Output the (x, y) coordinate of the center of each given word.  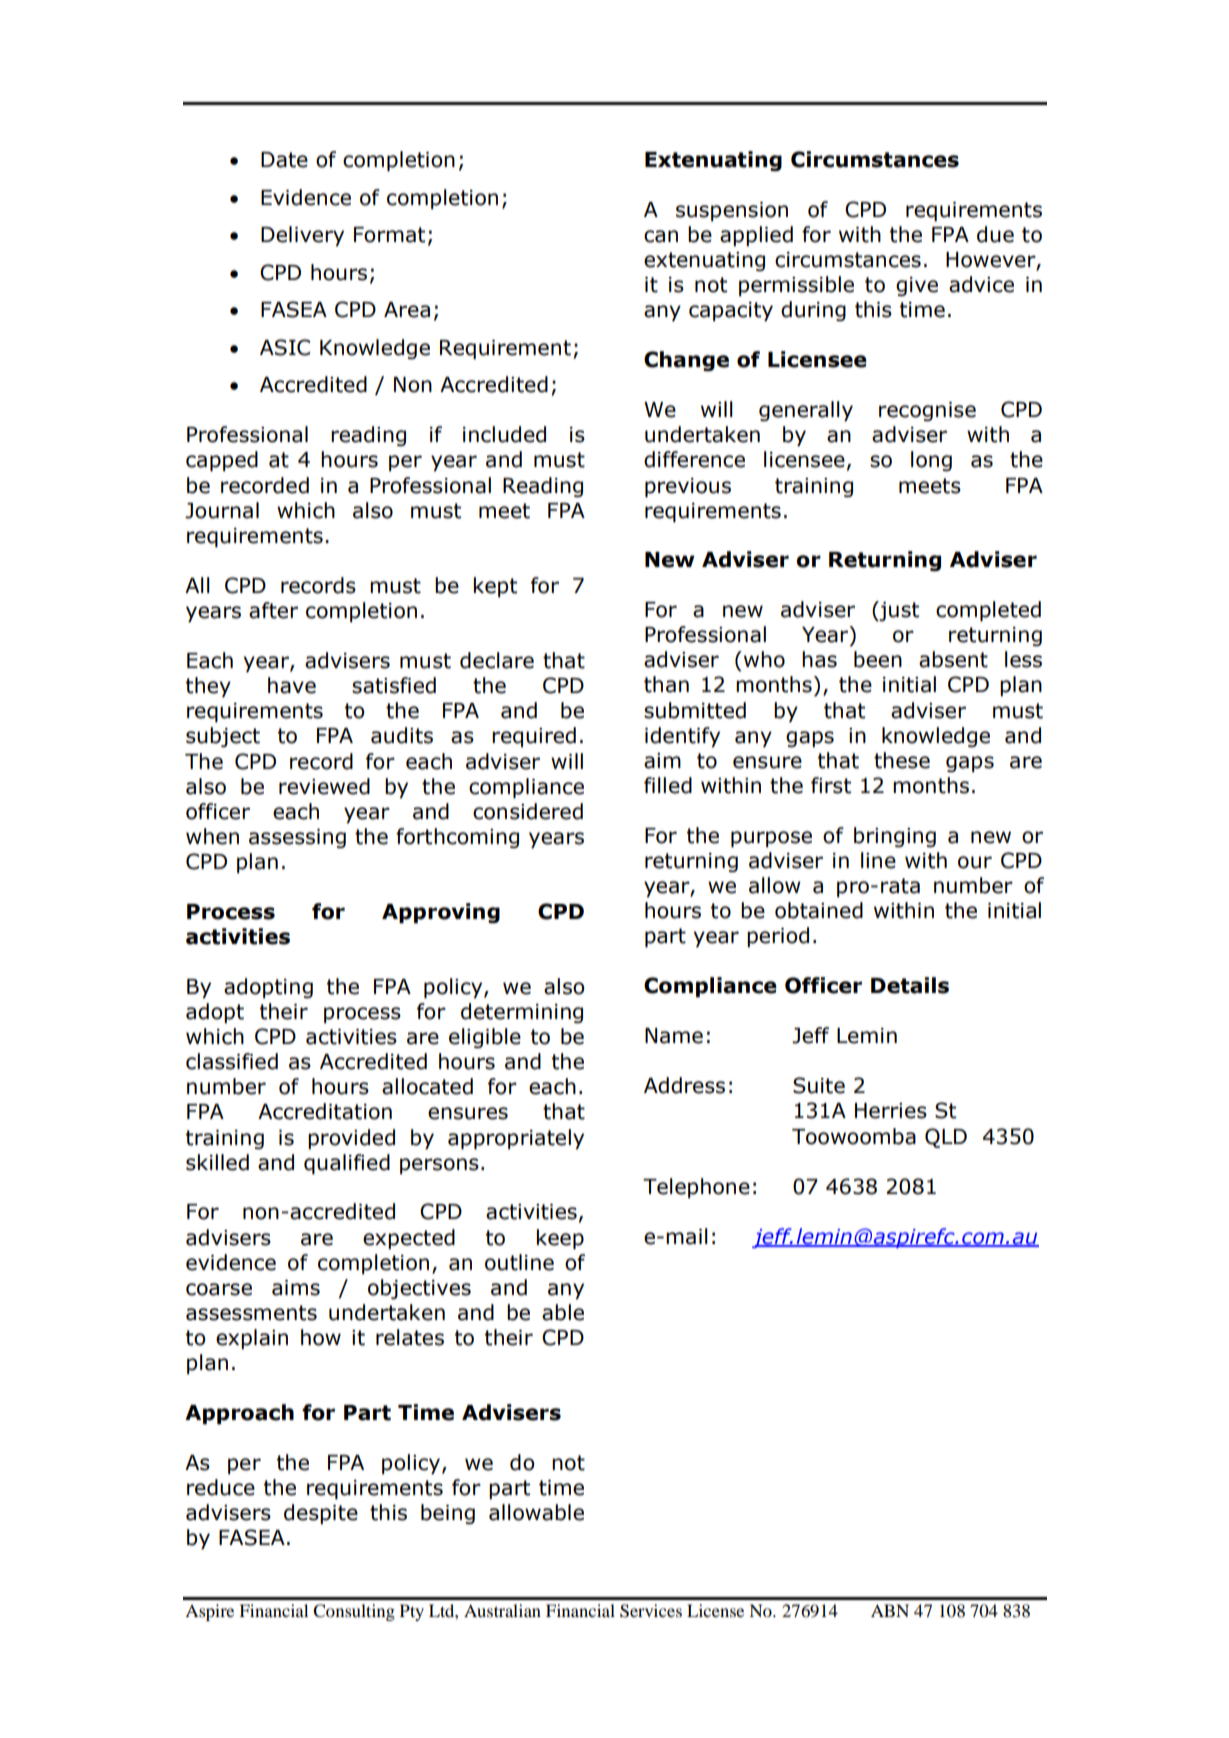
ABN (890, 1610)
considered (528, 811)
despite (321, 1514)
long (931, 461)
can (661, 236)
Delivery (302, 236)
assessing (297, 838)
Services (651, 1611)
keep (560, 1239)
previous (688, 488)
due (995, 234)
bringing (895, 837)
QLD (946, 1138)
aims (296, 1288)
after (273, 610)
